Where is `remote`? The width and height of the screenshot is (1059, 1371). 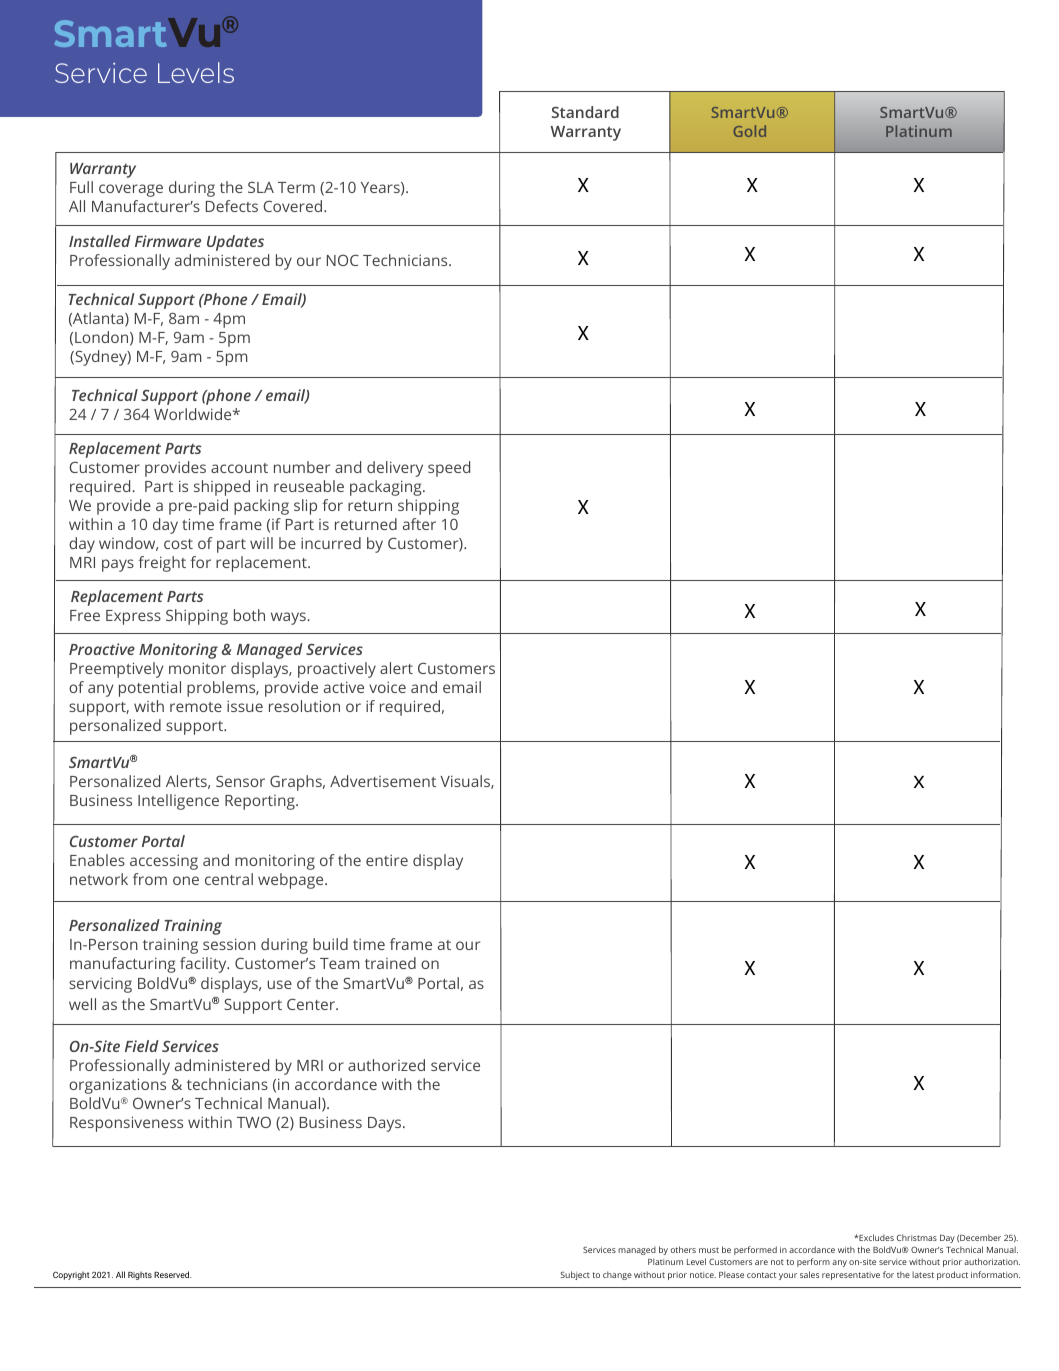
remote is located at coordinates (196, 707).
